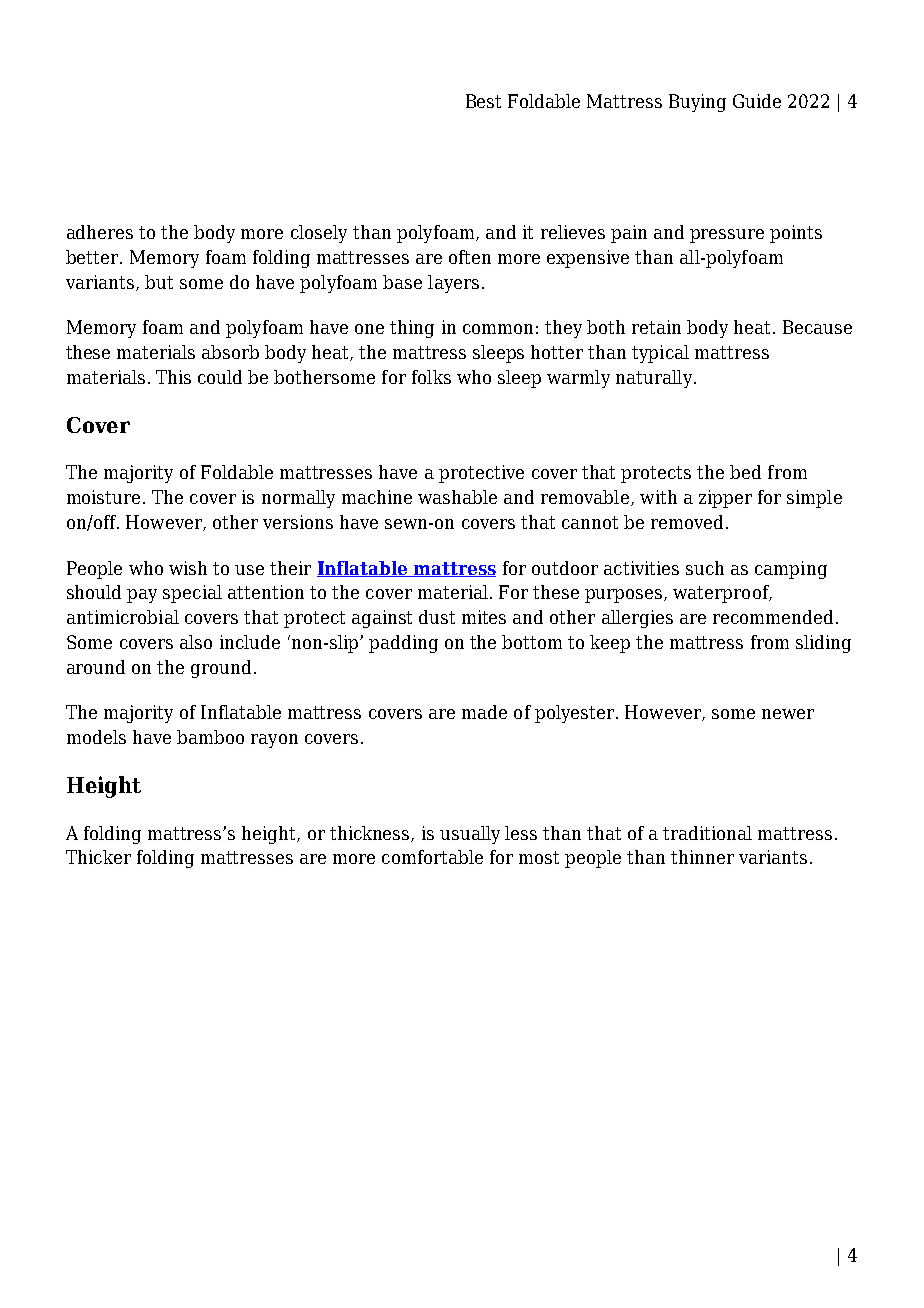 This image has width=924, height=1308. I want to click on special, so click(192, 594).
